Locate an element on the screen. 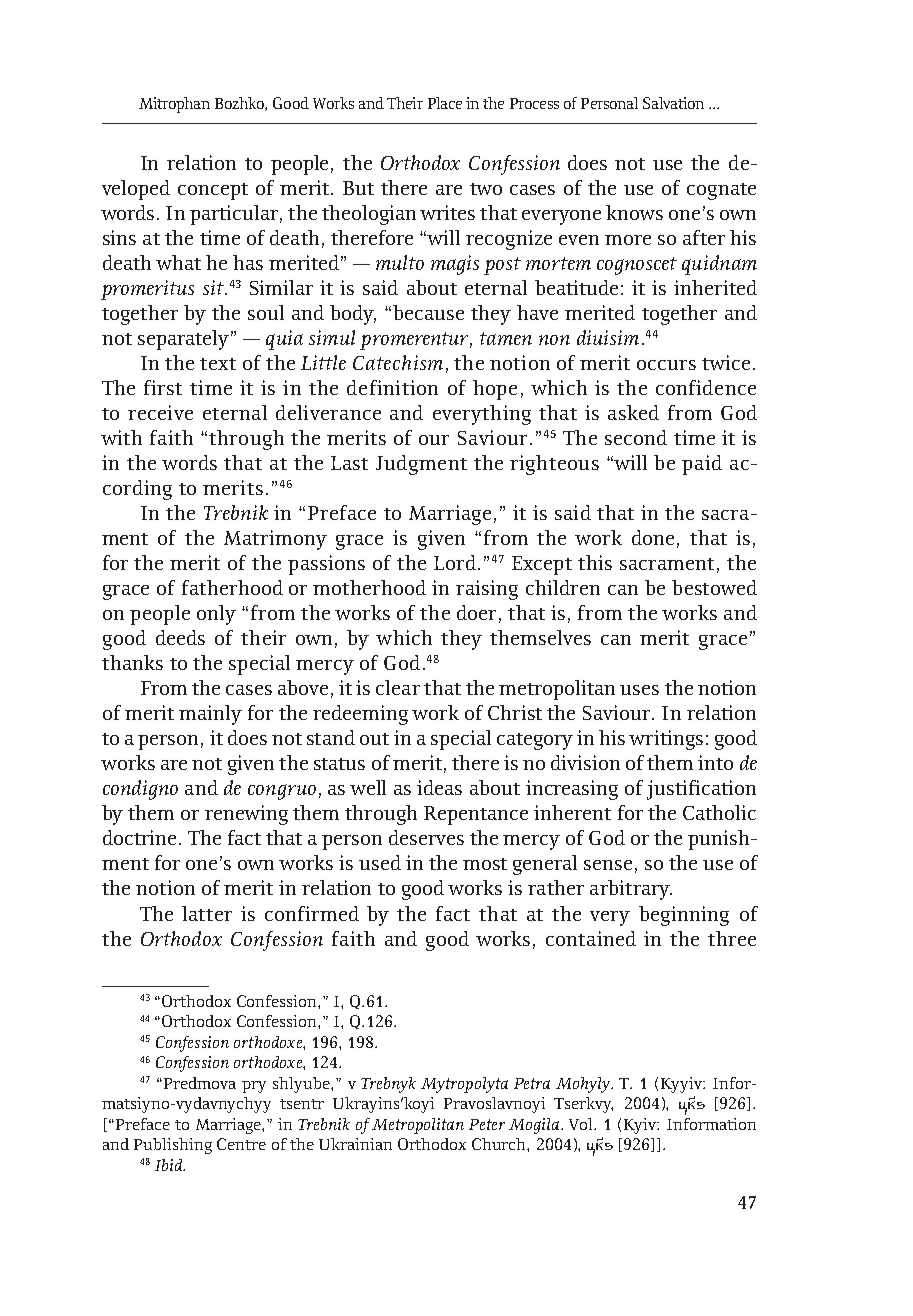 The image size is (913, 1316). renewing is located at coordinates (246, 815).
